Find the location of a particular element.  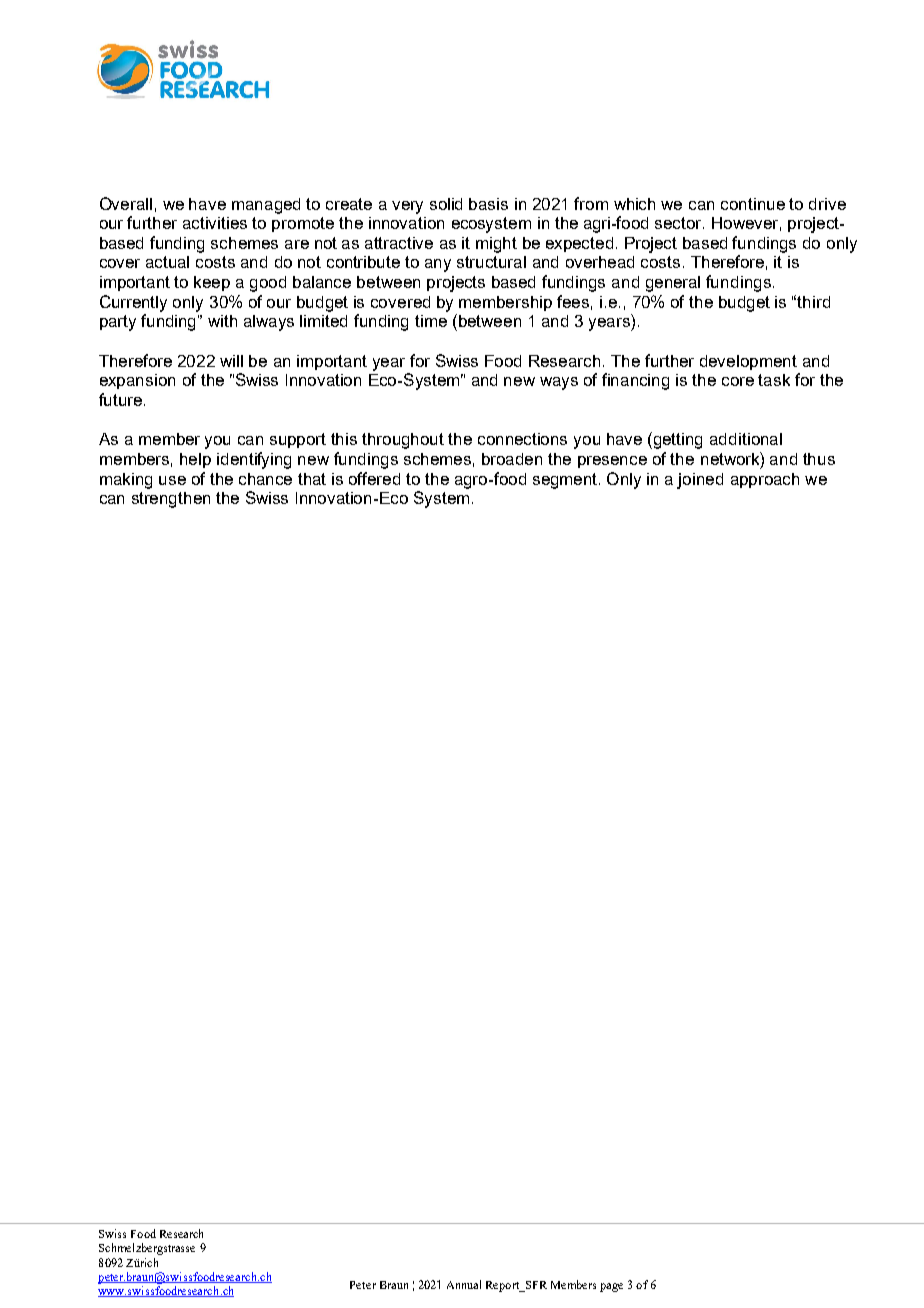

segment is located at coordinates (566, 481).
